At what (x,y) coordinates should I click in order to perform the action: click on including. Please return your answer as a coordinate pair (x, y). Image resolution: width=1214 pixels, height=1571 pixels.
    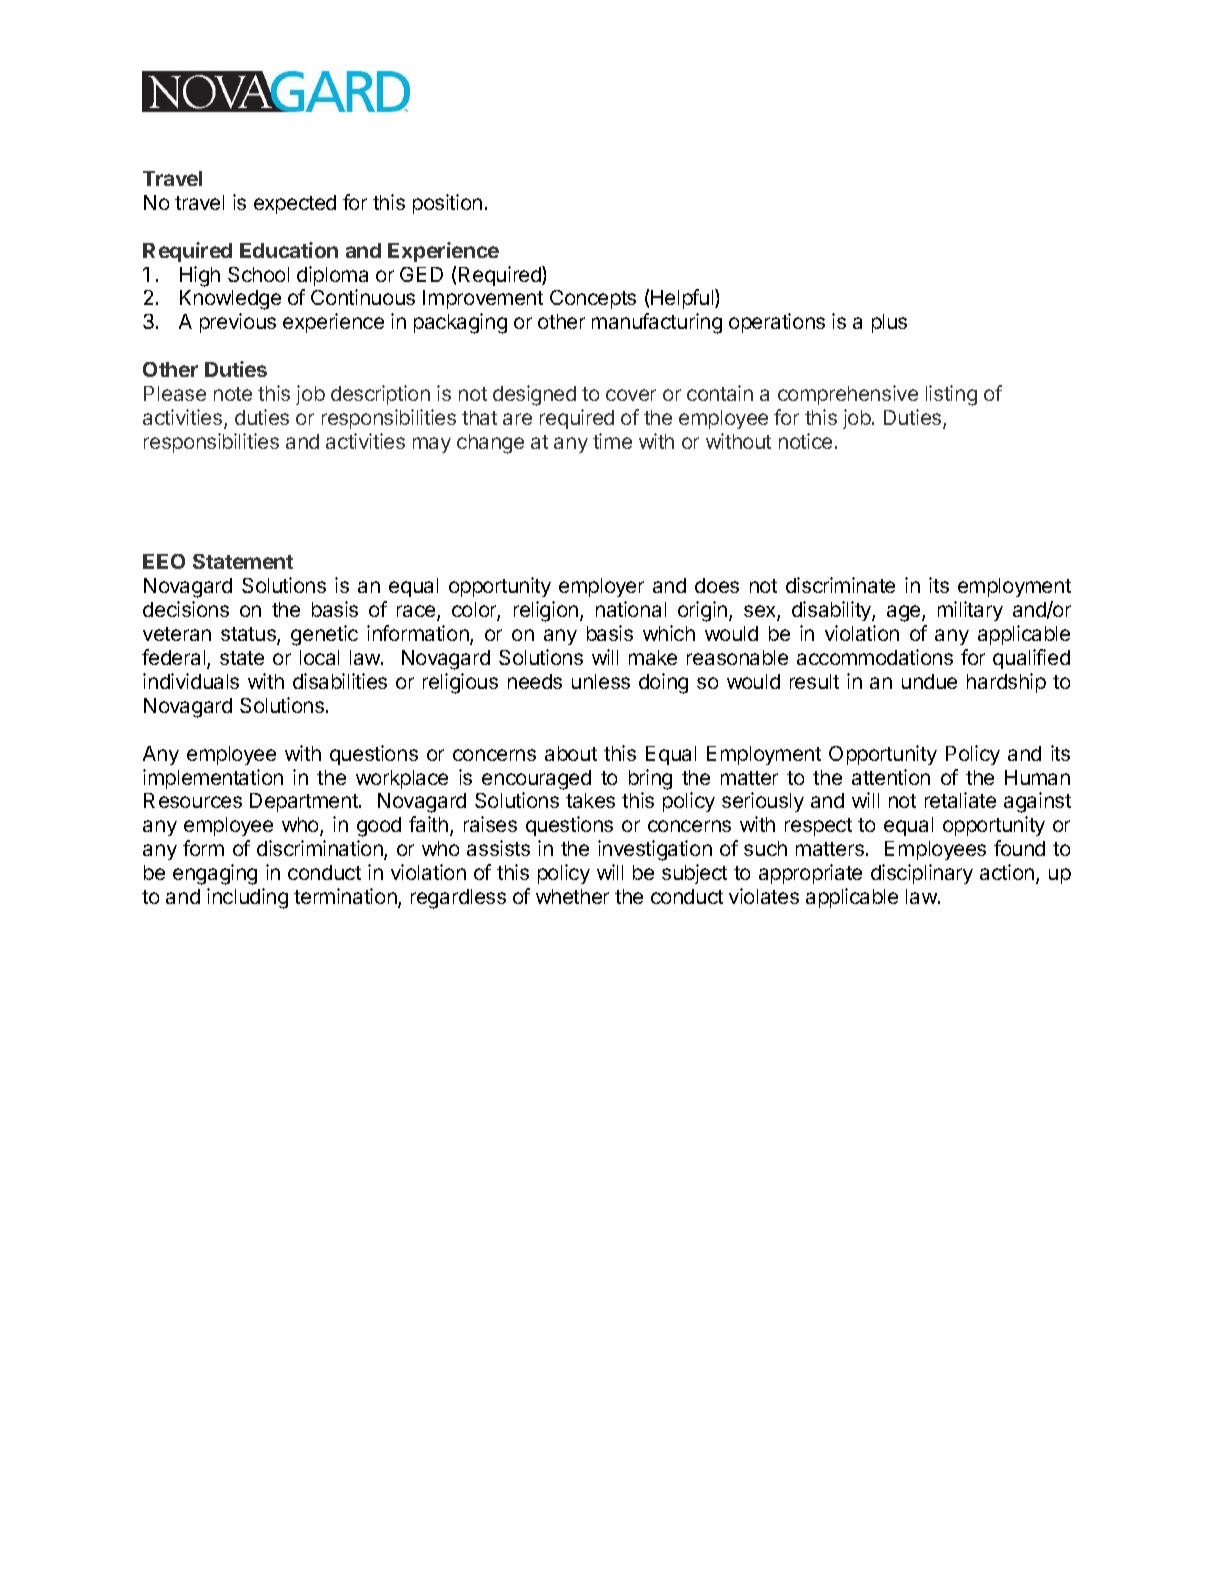
    Looking at the image, I should click on (247, 898).
